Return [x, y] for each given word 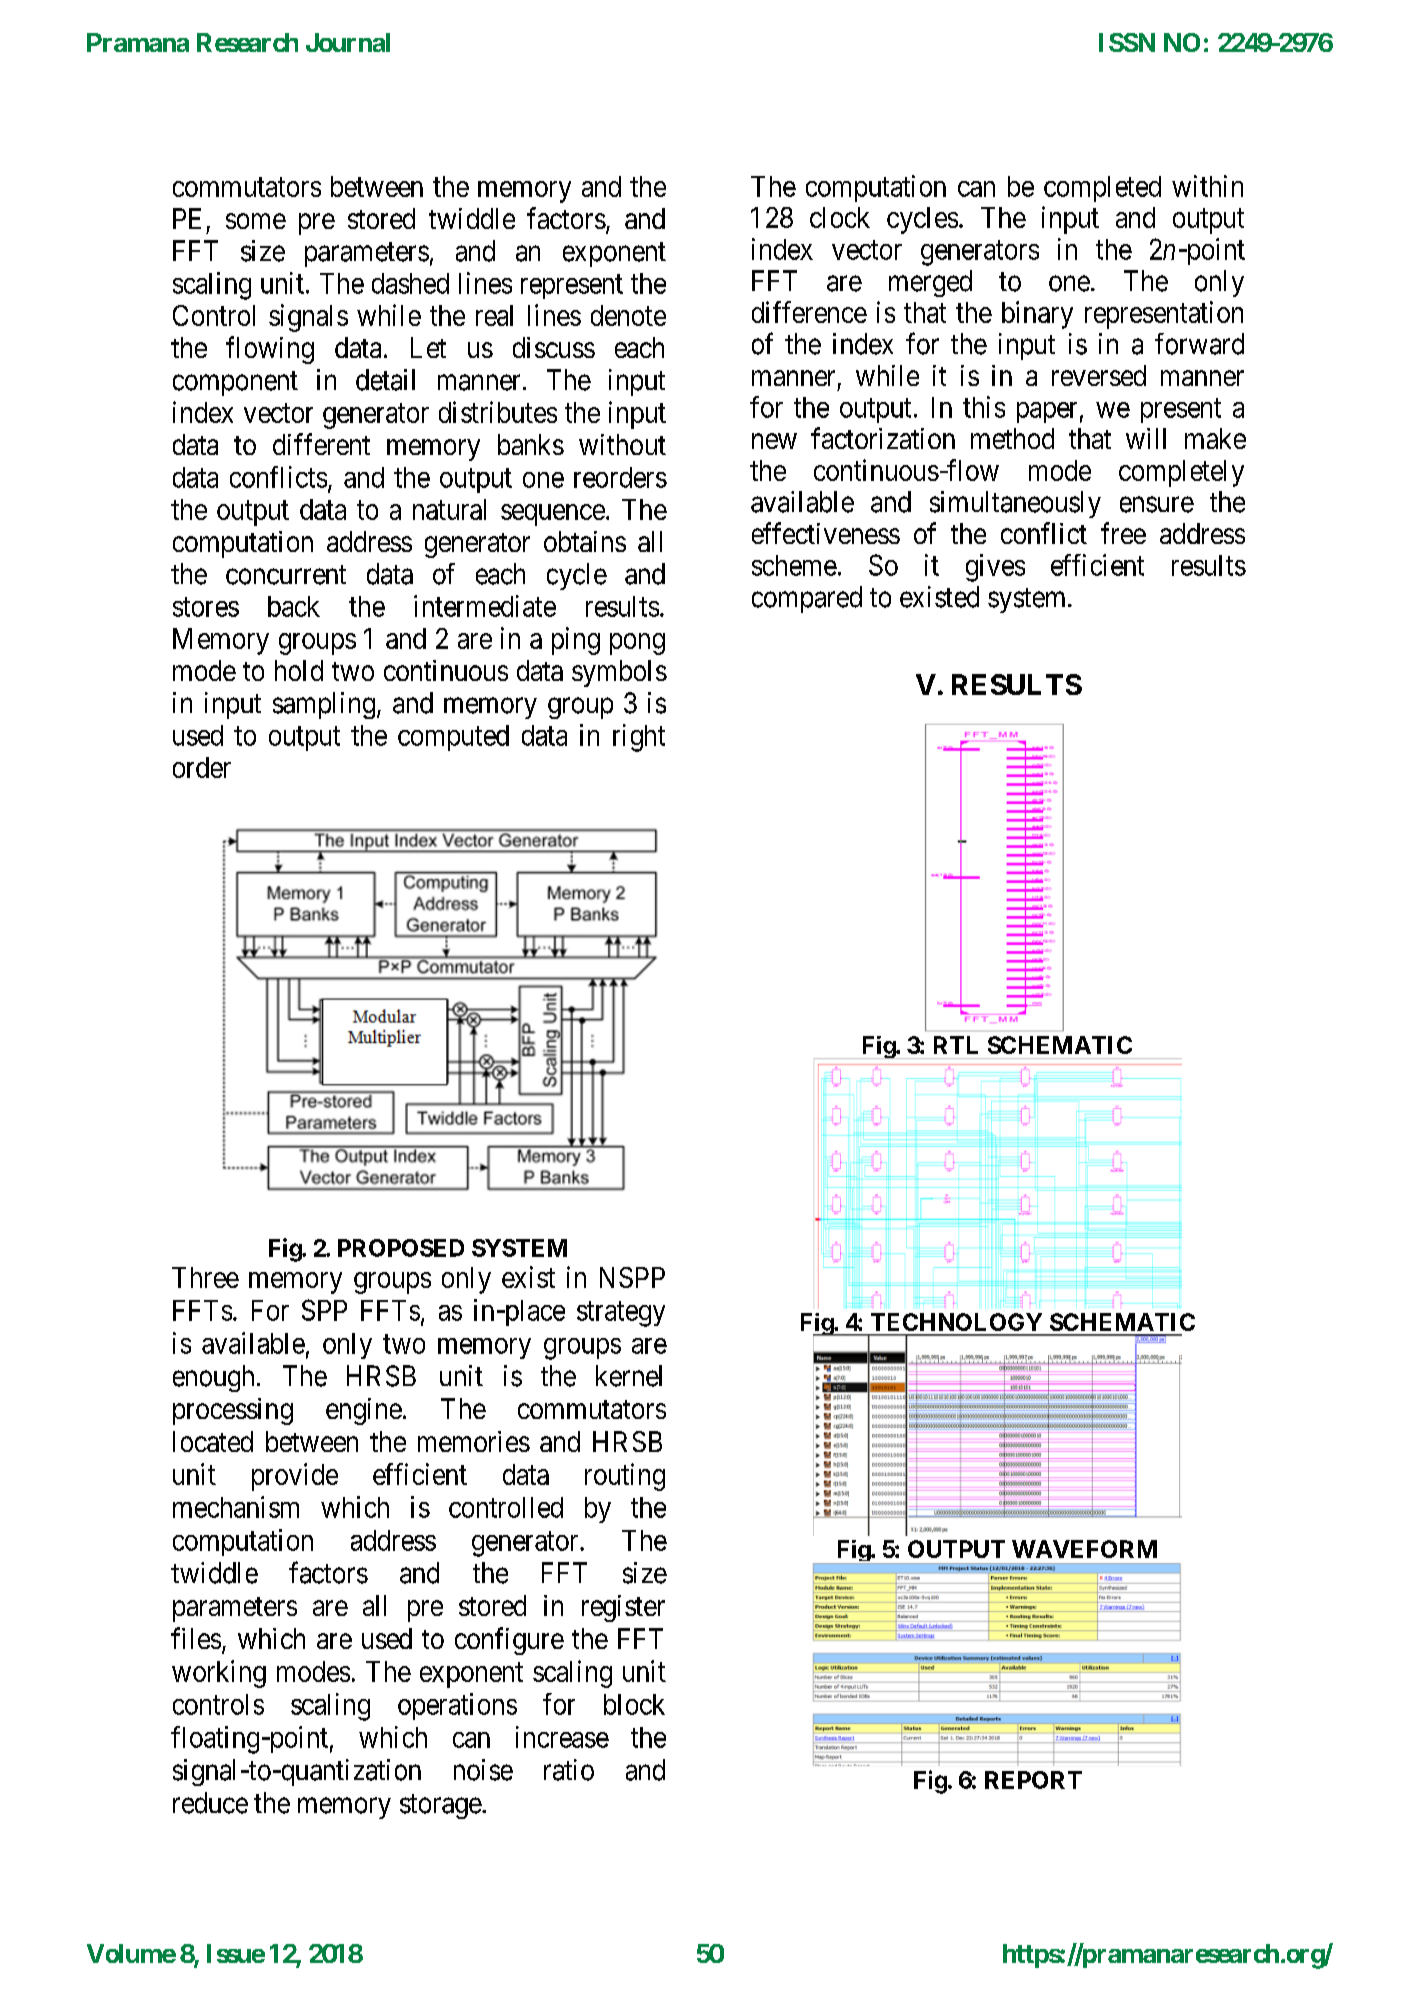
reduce [210, 1803]
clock [840, 217]
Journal [348, 42]
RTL [956, 1045]
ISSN [1127, 42]
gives [995, 568]
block [634, 1704]
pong [637, 644]
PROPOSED [401, 1248]
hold [299, 670]
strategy [621, 1314]
